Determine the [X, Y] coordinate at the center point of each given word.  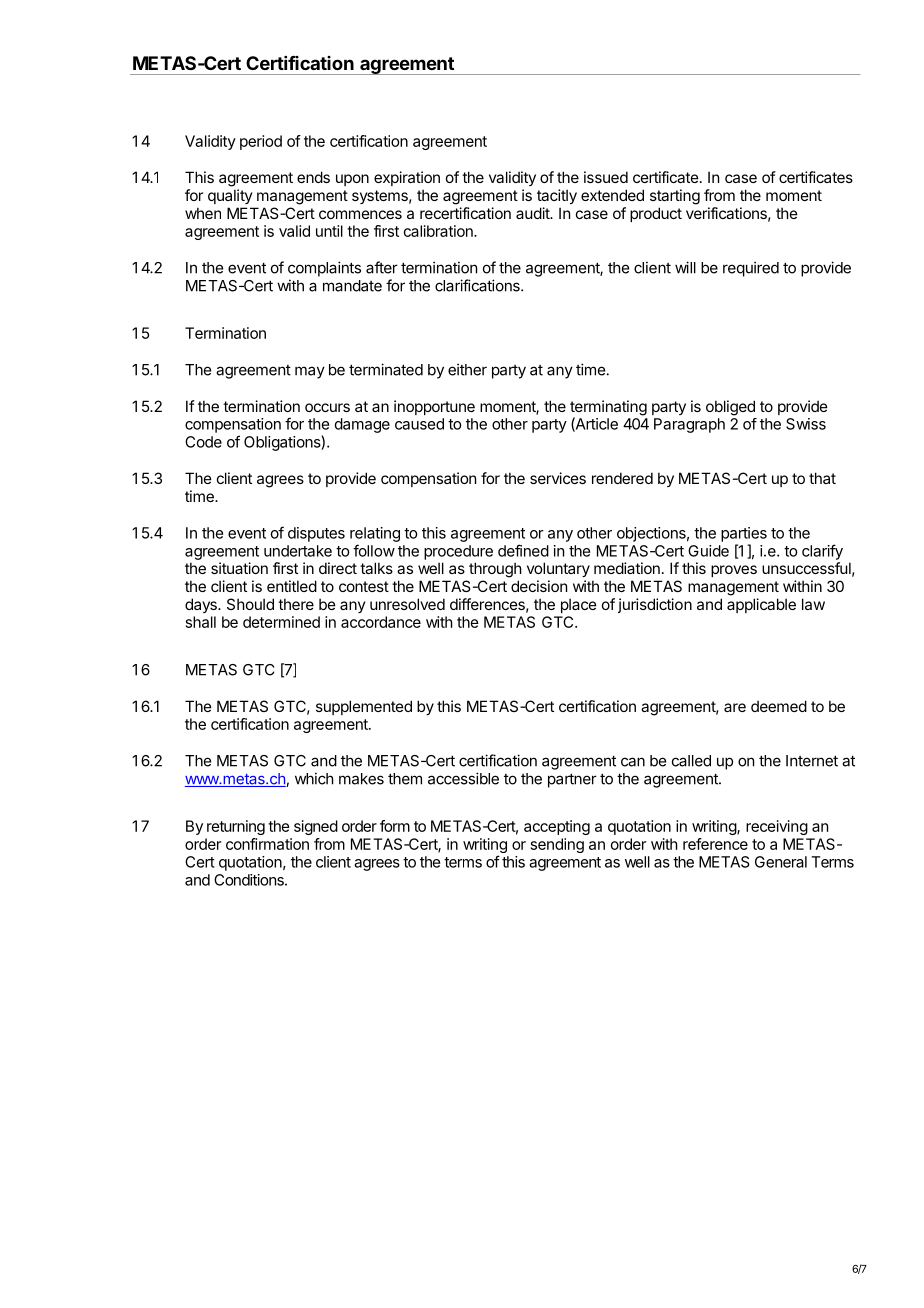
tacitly [557, 196]
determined [281, 622]
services [558, 478]
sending [557, 845]
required [751, 269]
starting [675, 197]
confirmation [267, 844]
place [579, 605]
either [467, 369]
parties [744, 534]
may [310, 372]
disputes [316, 534]
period [261, 142]
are [735, 707]
